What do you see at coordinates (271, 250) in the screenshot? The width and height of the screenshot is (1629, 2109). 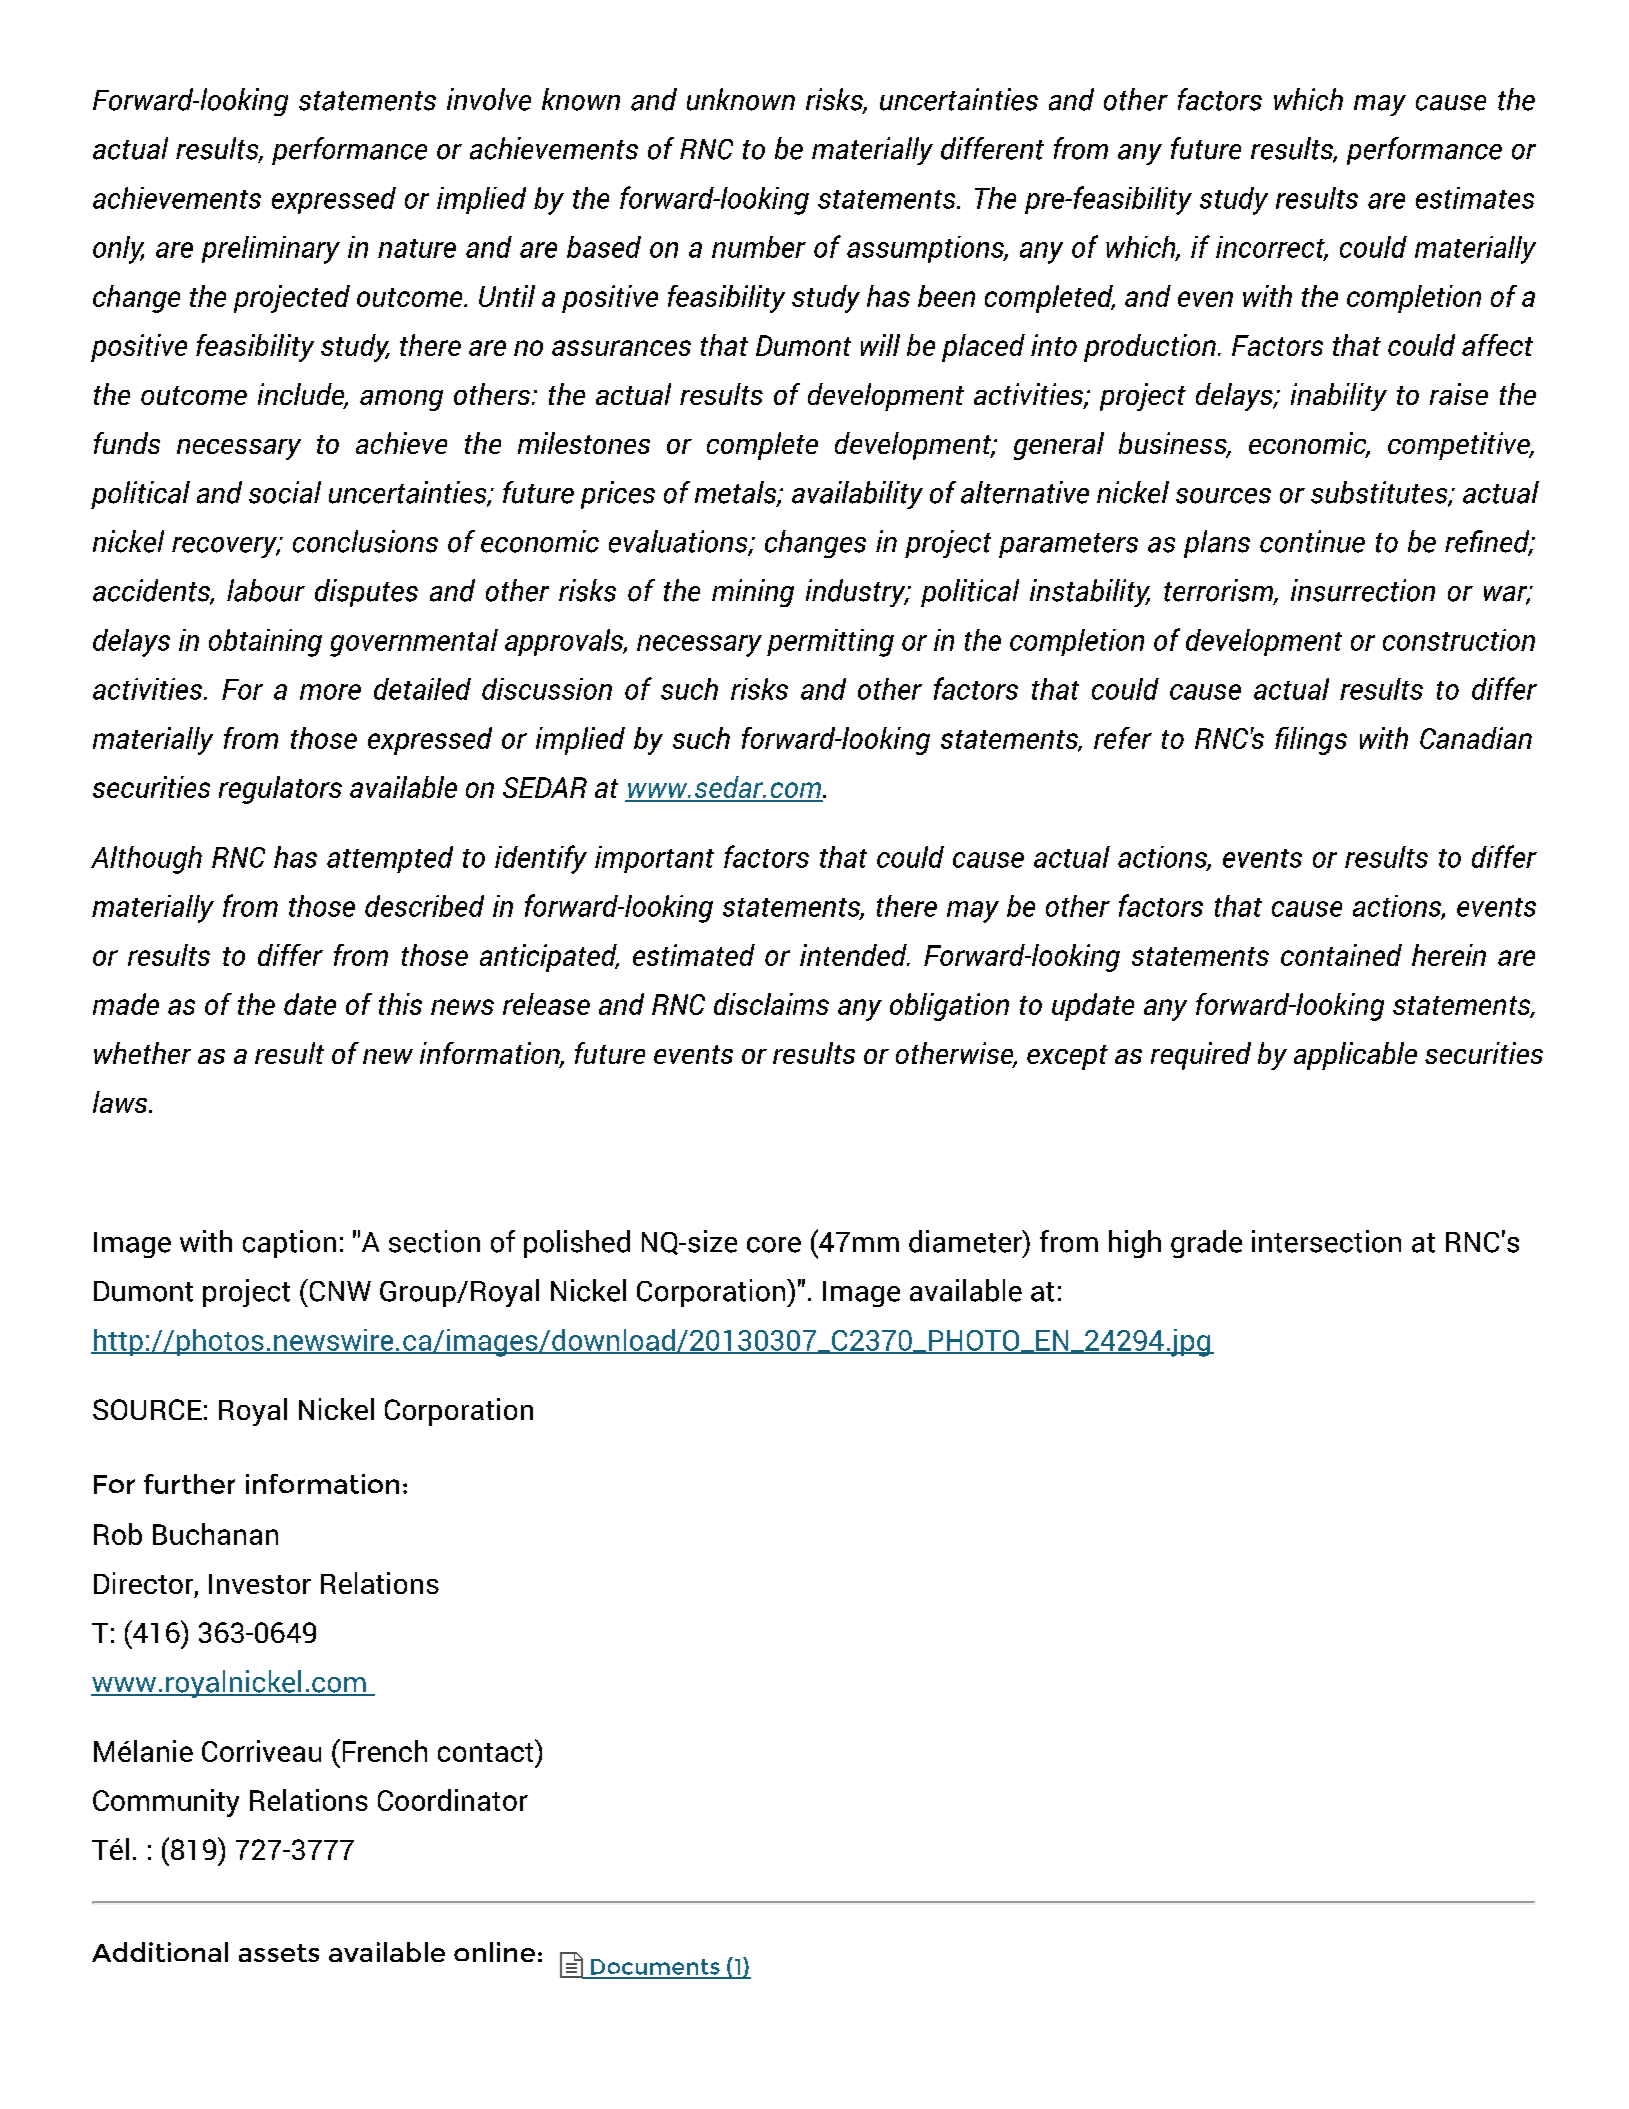 I see `preliminary` at bounding box center [271, 250].
